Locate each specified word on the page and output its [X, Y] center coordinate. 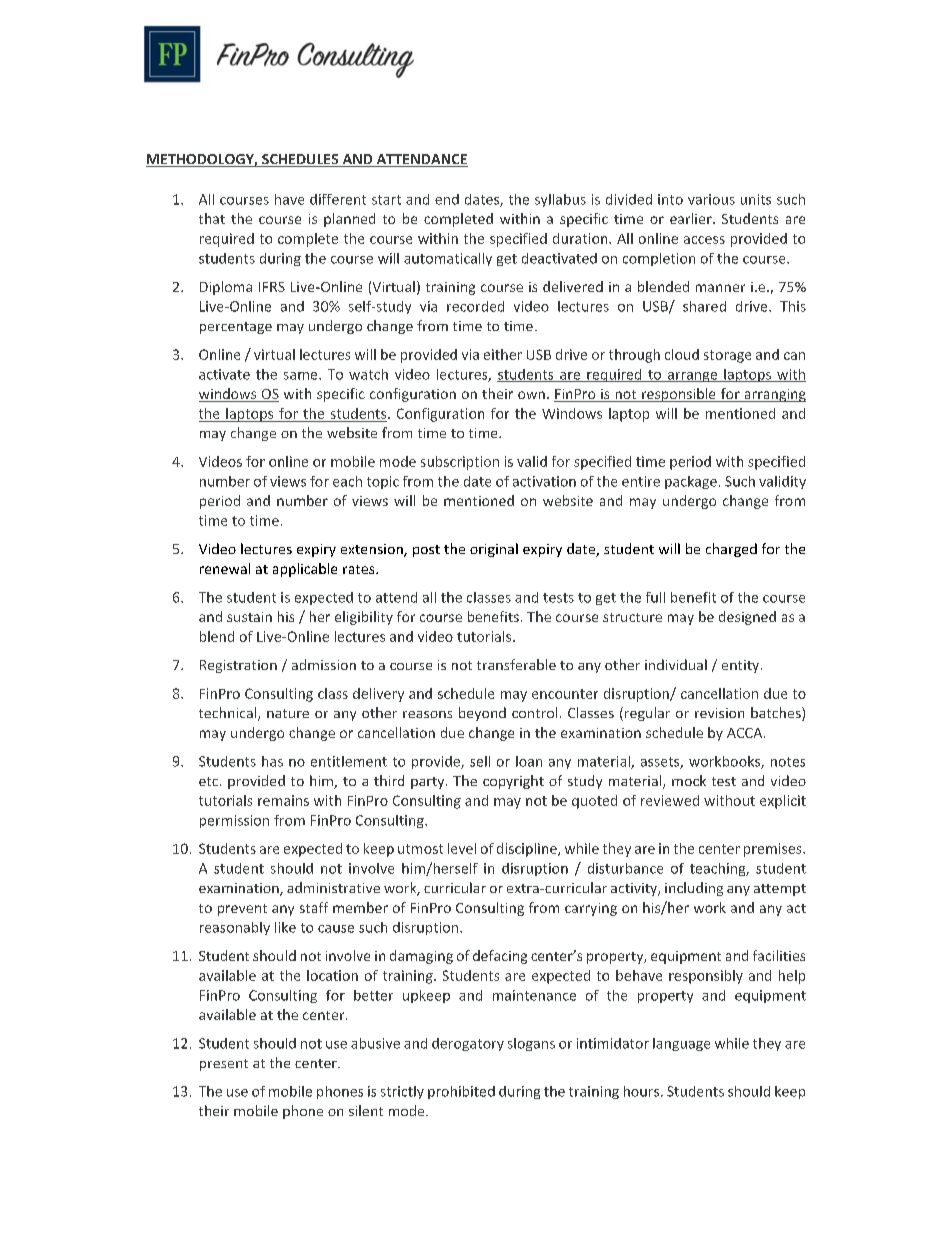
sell [480, 761]
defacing [500, 957]
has [272, 761]
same [302, 376]
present [224, 1065]
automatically [448, 259]
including [694, 889]
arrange [692, 377]
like [285, 927]
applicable [305, 570]
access [704, 240]
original [494, 550]
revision [719, 713]
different [338, 199]
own [531, 395]
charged [731, 550]
